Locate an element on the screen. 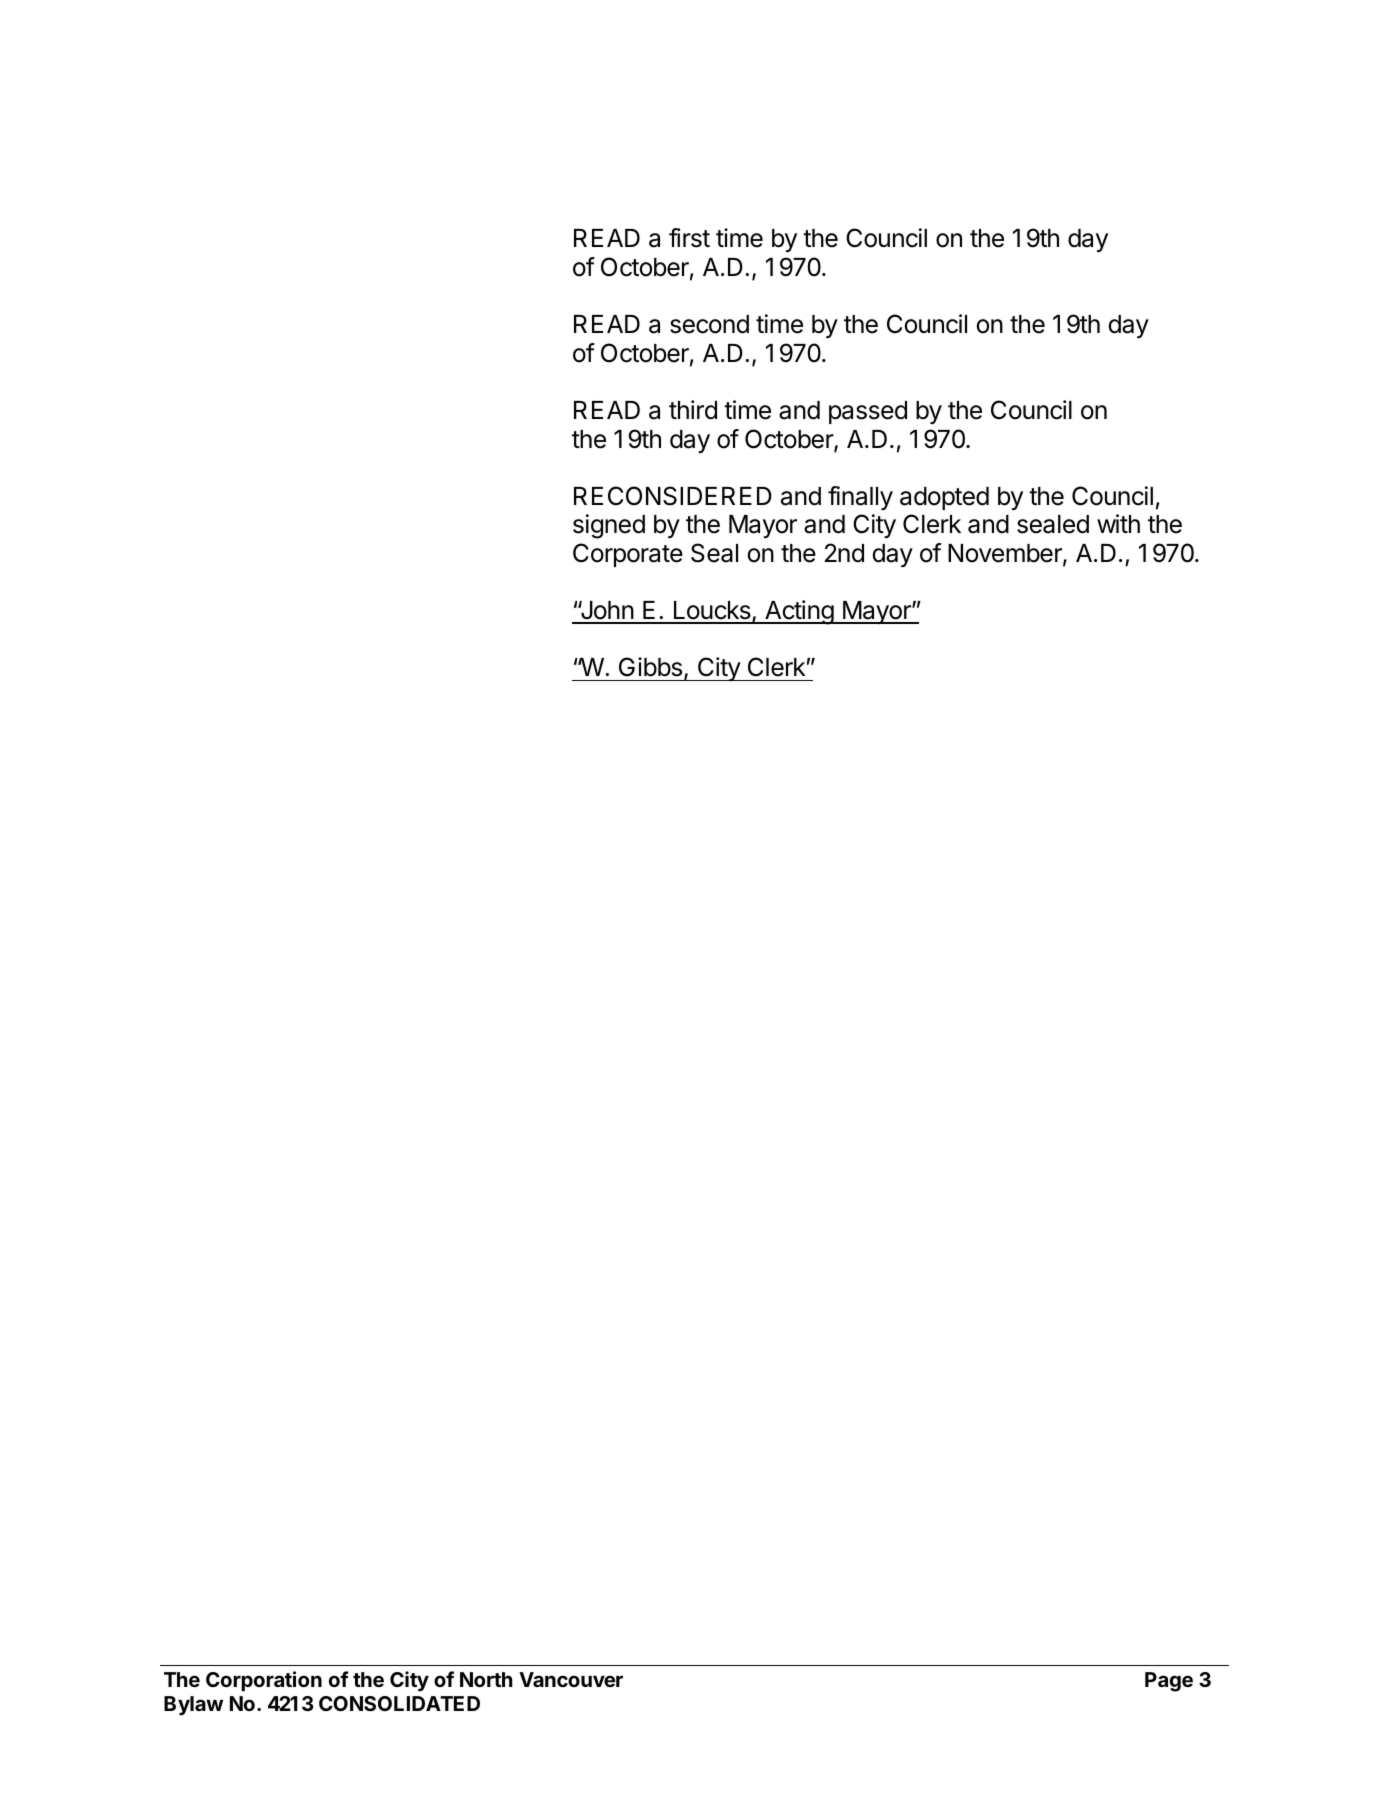 Image resolution: width=1389 pixels, height=1798 pixels. CONSOLIDATED is located at coordinates (399, 1703).
